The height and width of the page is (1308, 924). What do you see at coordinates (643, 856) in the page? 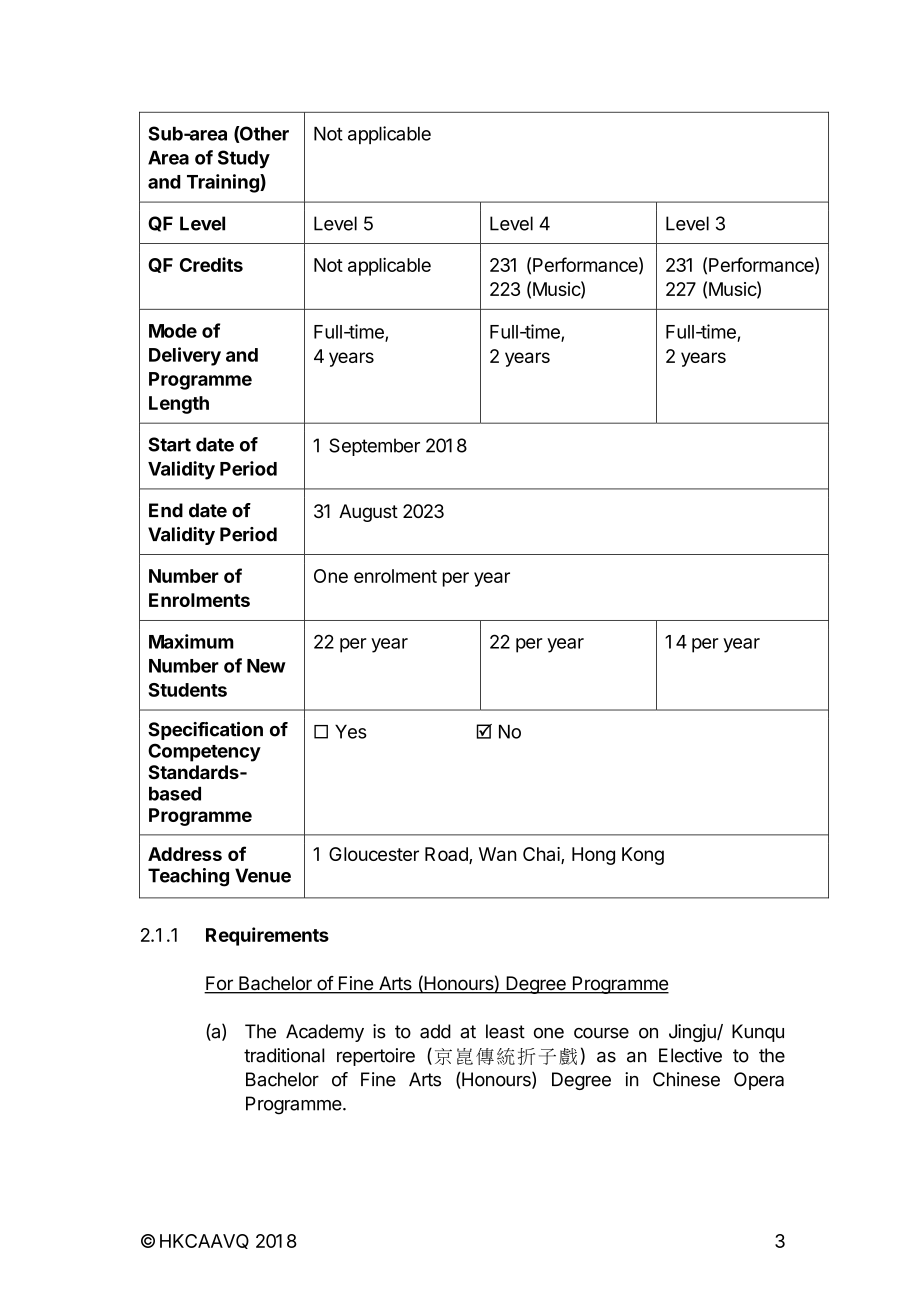
I see `Kong` at bounding box center [643, 856].
